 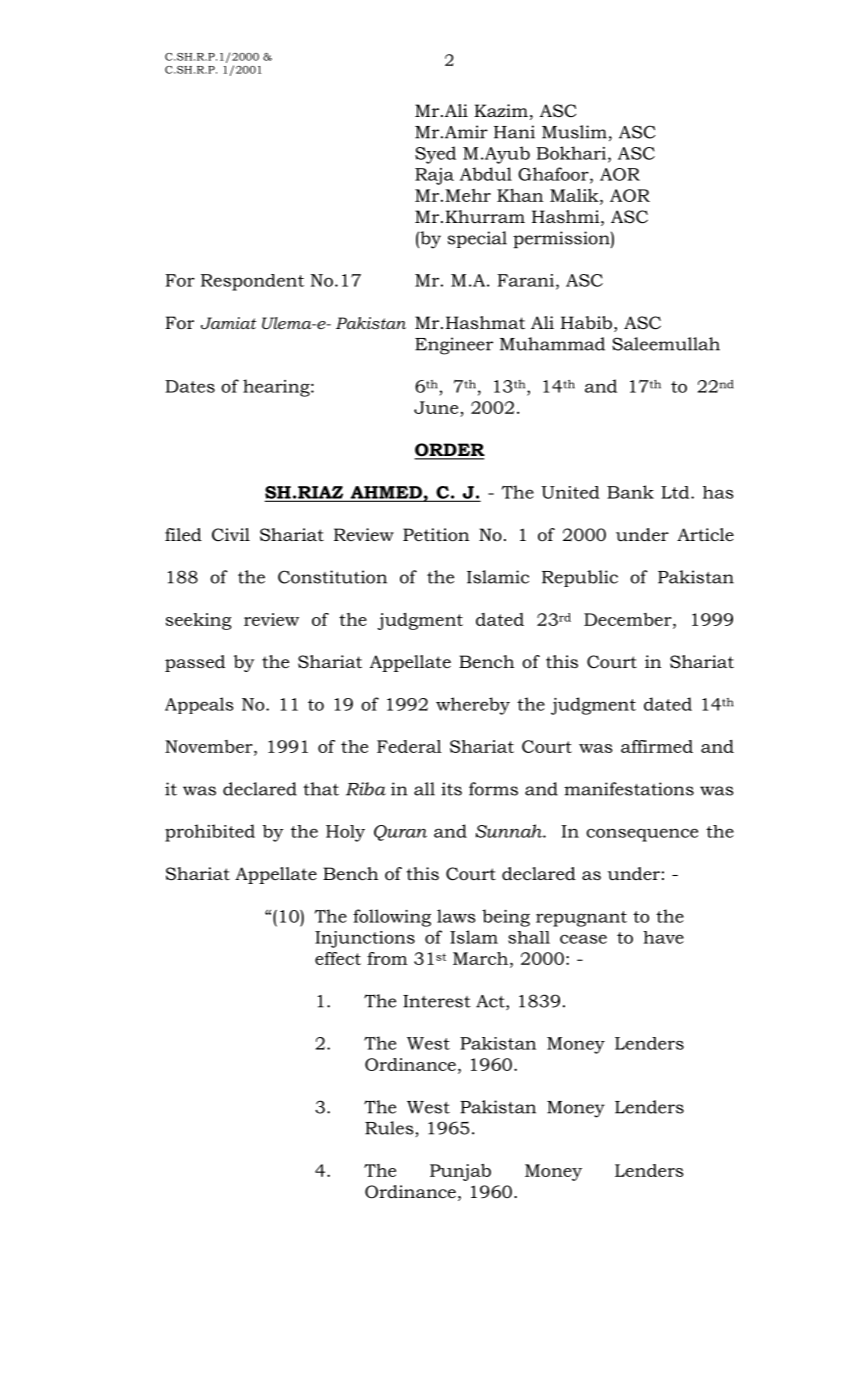 I want to click on December, so click(x=629, y=619).
